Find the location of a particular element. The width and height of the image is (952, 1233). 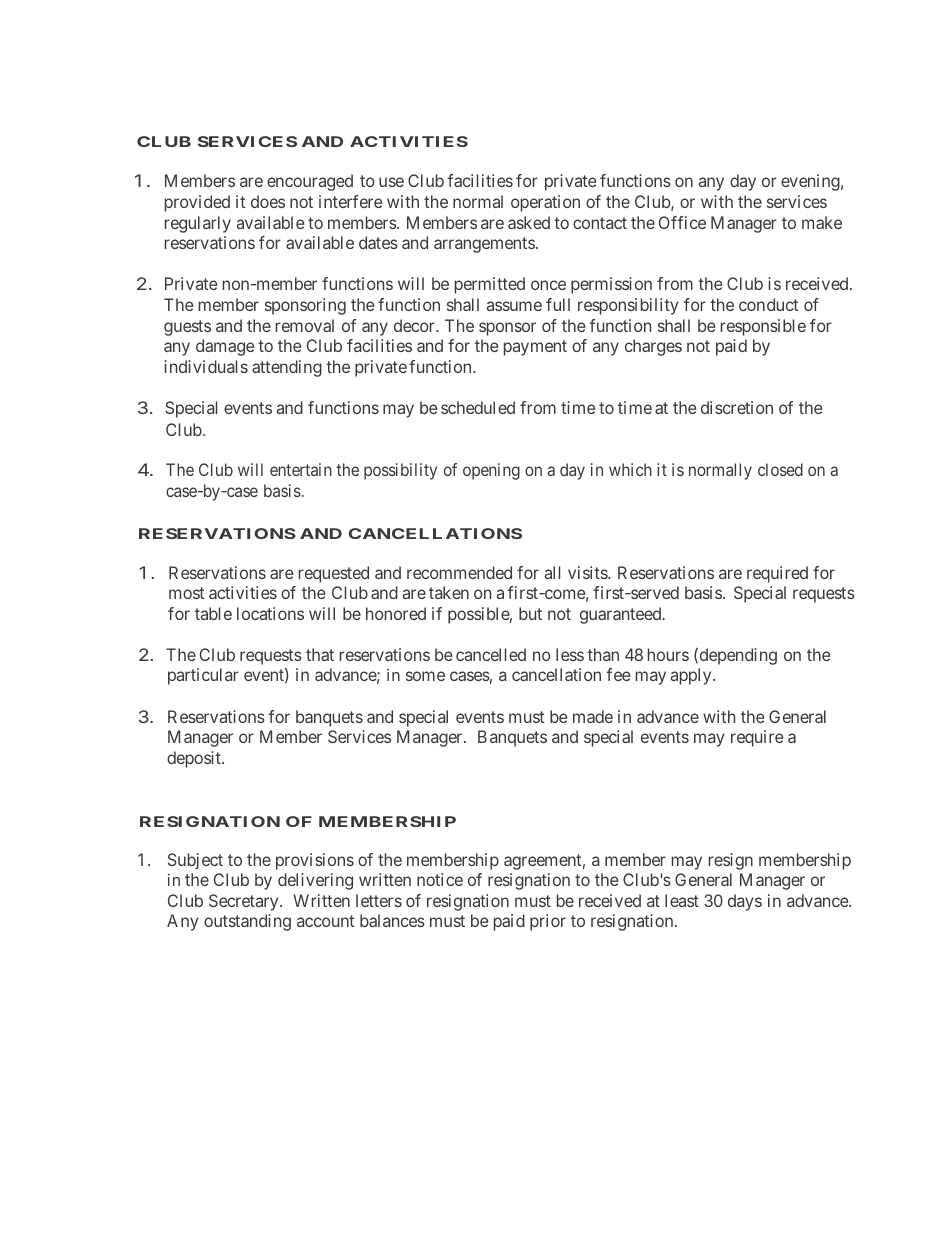

responsible is located at coordinates (763, 327).
